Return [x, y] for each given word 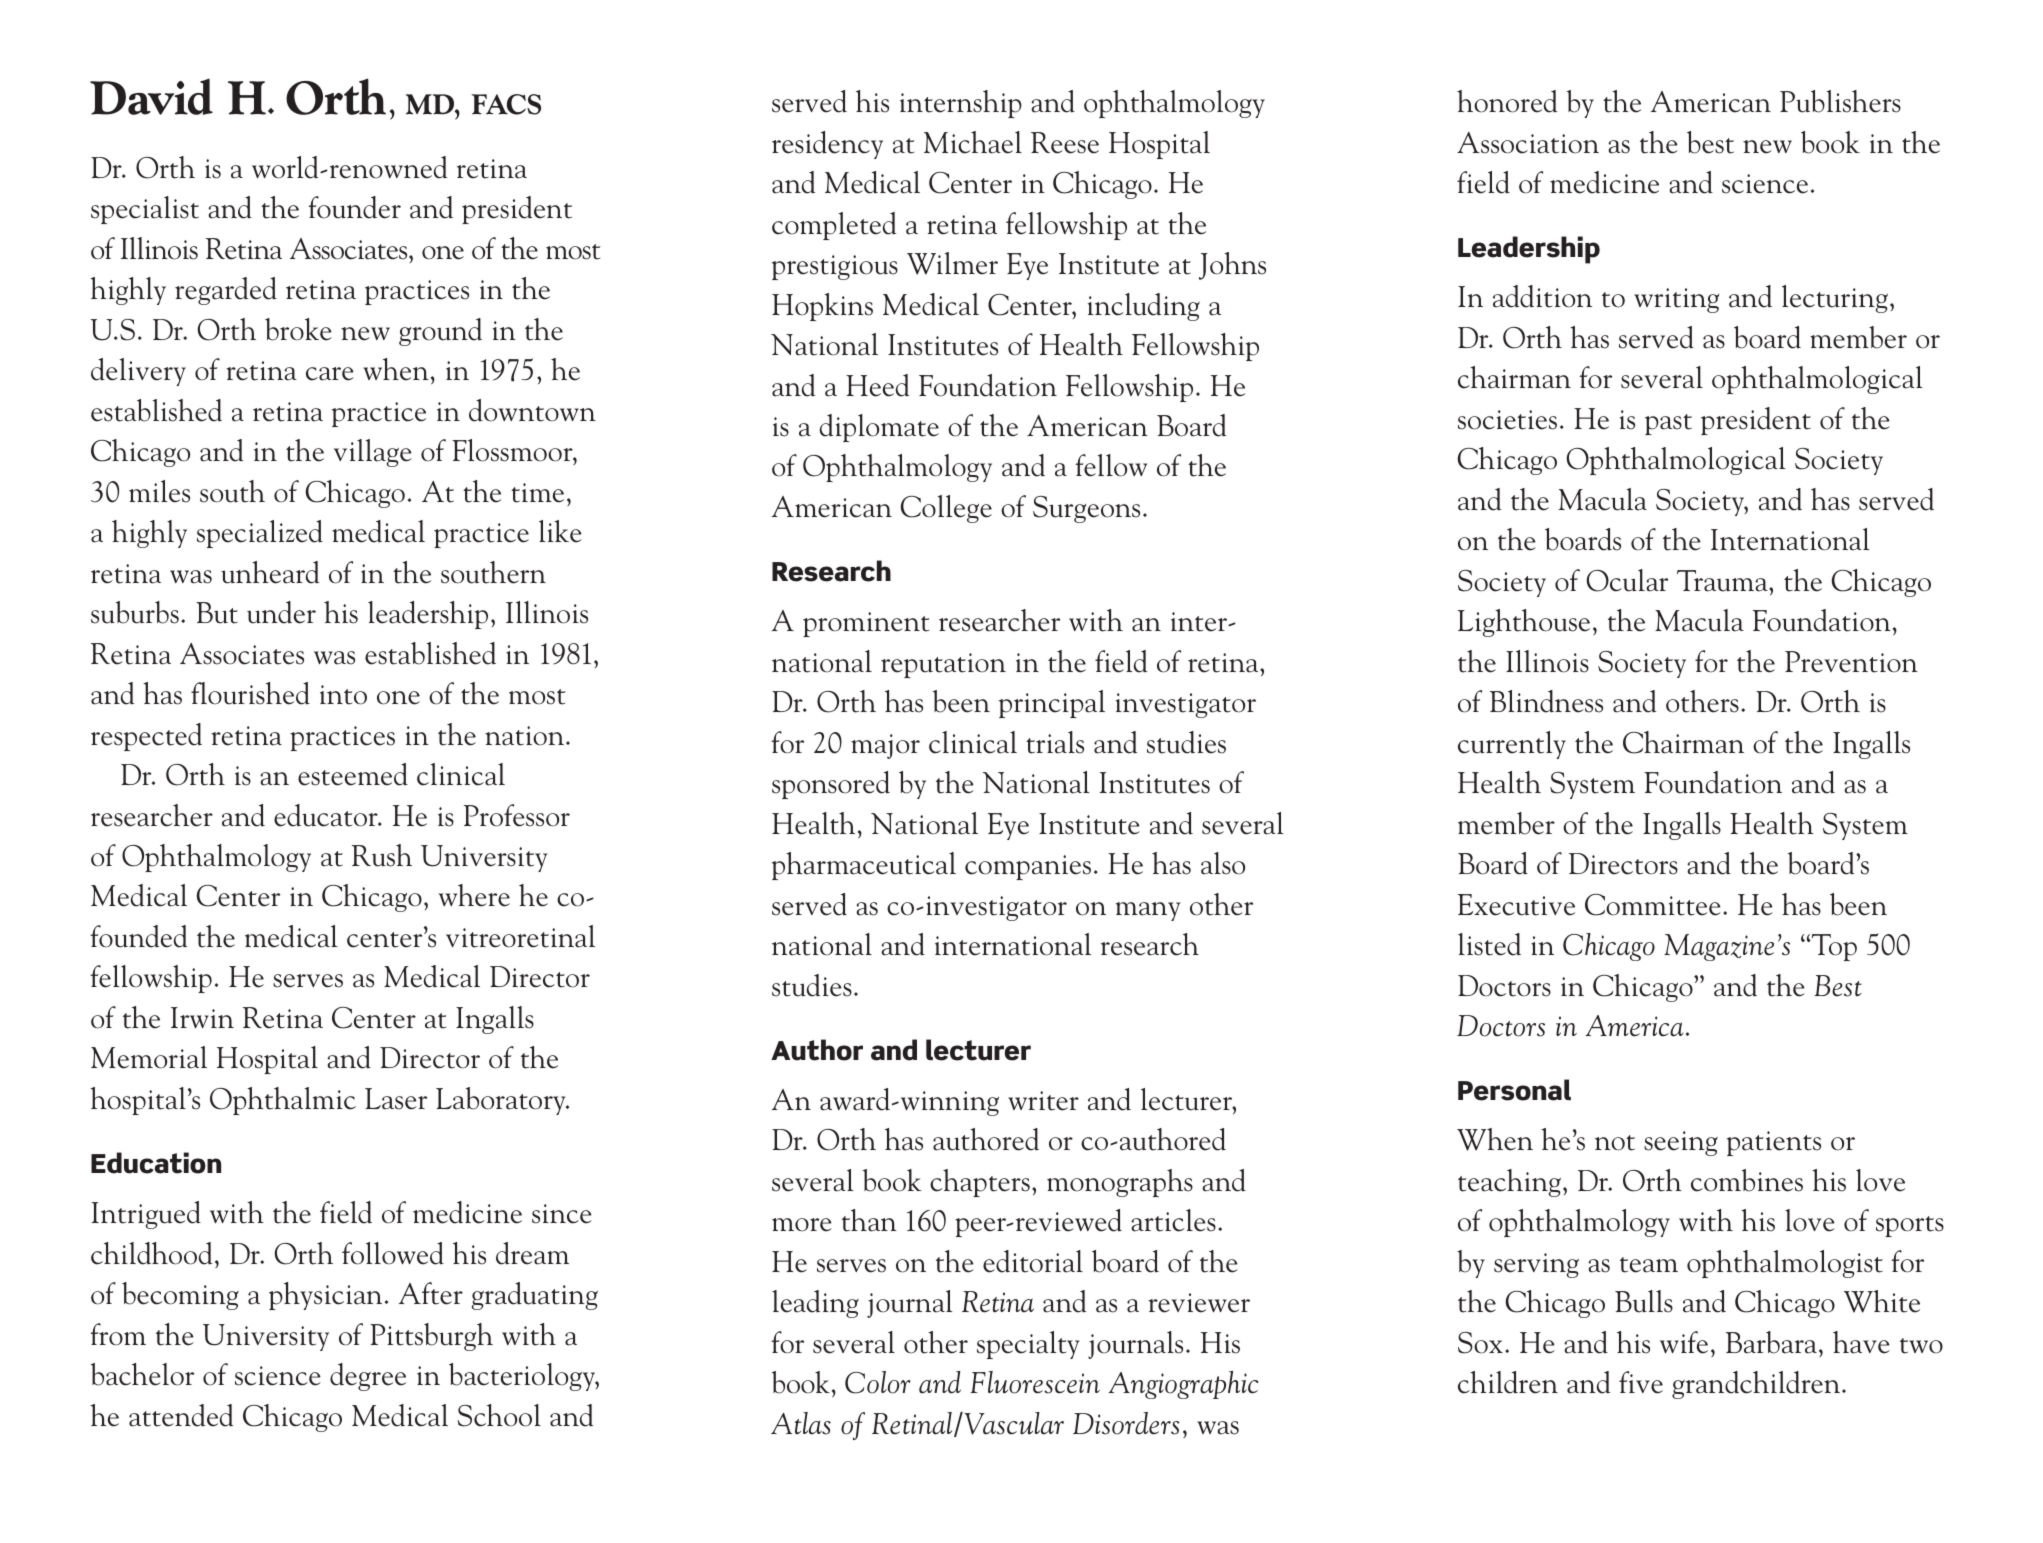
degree [368, 1377]
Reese [1065, 143]
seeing [1681, 1143]
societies [1507, 420]
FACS [506, 104]
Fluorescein [1035, 1382]
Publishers [1840, 101]
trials [1055, 742]
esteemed [353, 774]
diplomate [879, 428]
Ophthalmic [283, 1101]
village [373, 453]
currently [1512, 745]
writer [1043, 1101]
